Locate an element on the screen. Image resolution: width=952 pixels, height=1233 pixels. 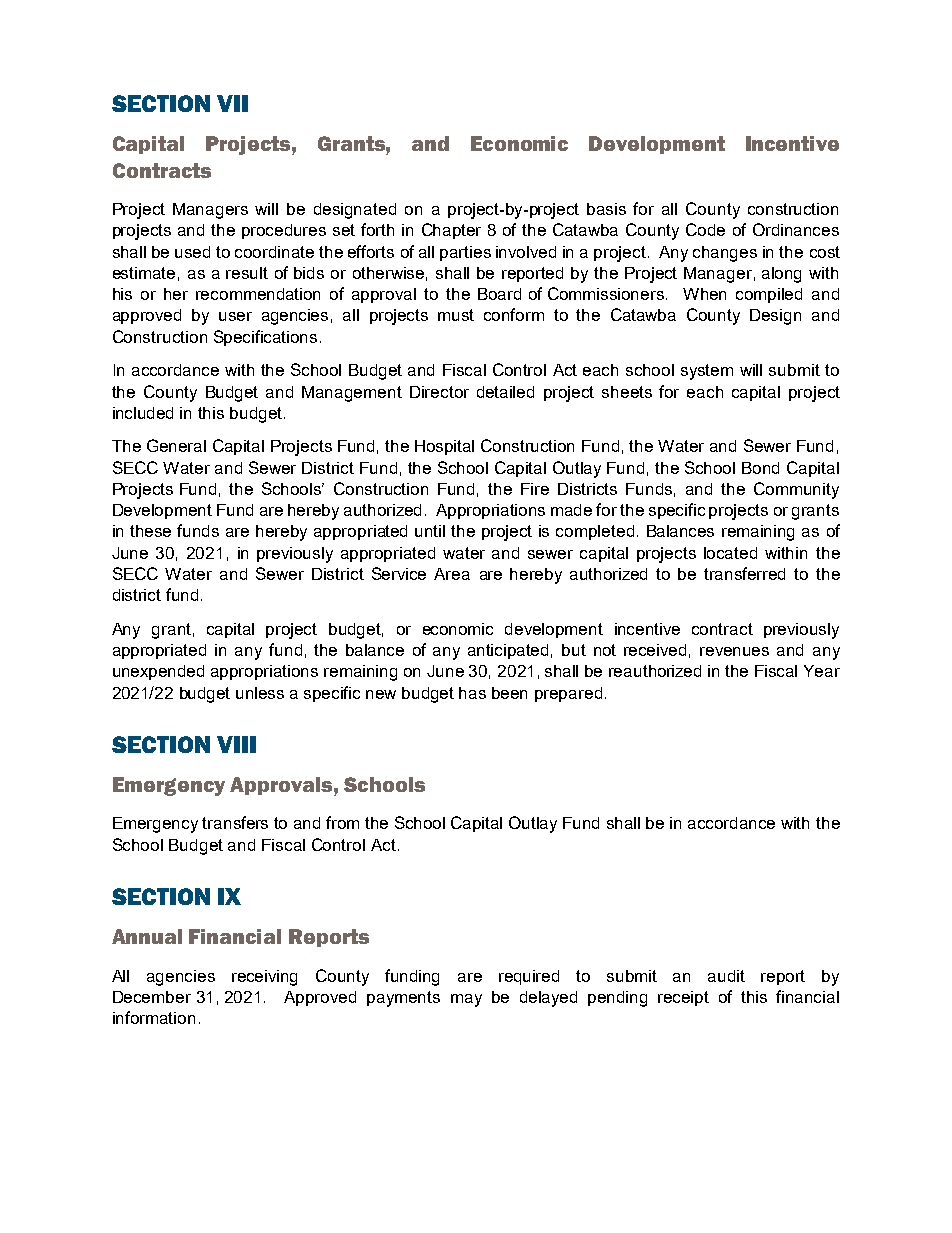
revenues is located at coordinates (734, 651).
